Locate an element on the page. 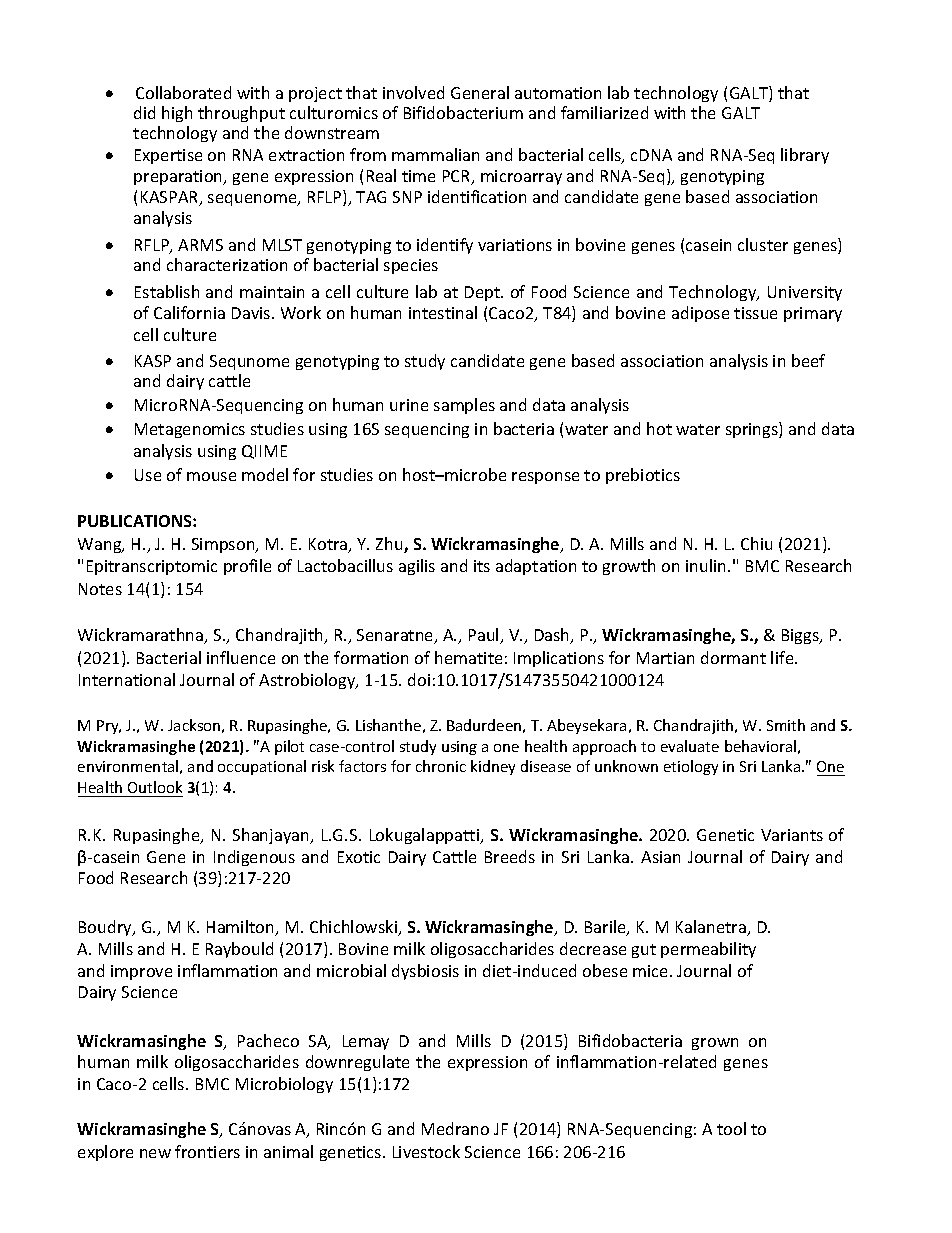 This page has height=1233, width=952. Breeds is located at coordinates (510, 856).
